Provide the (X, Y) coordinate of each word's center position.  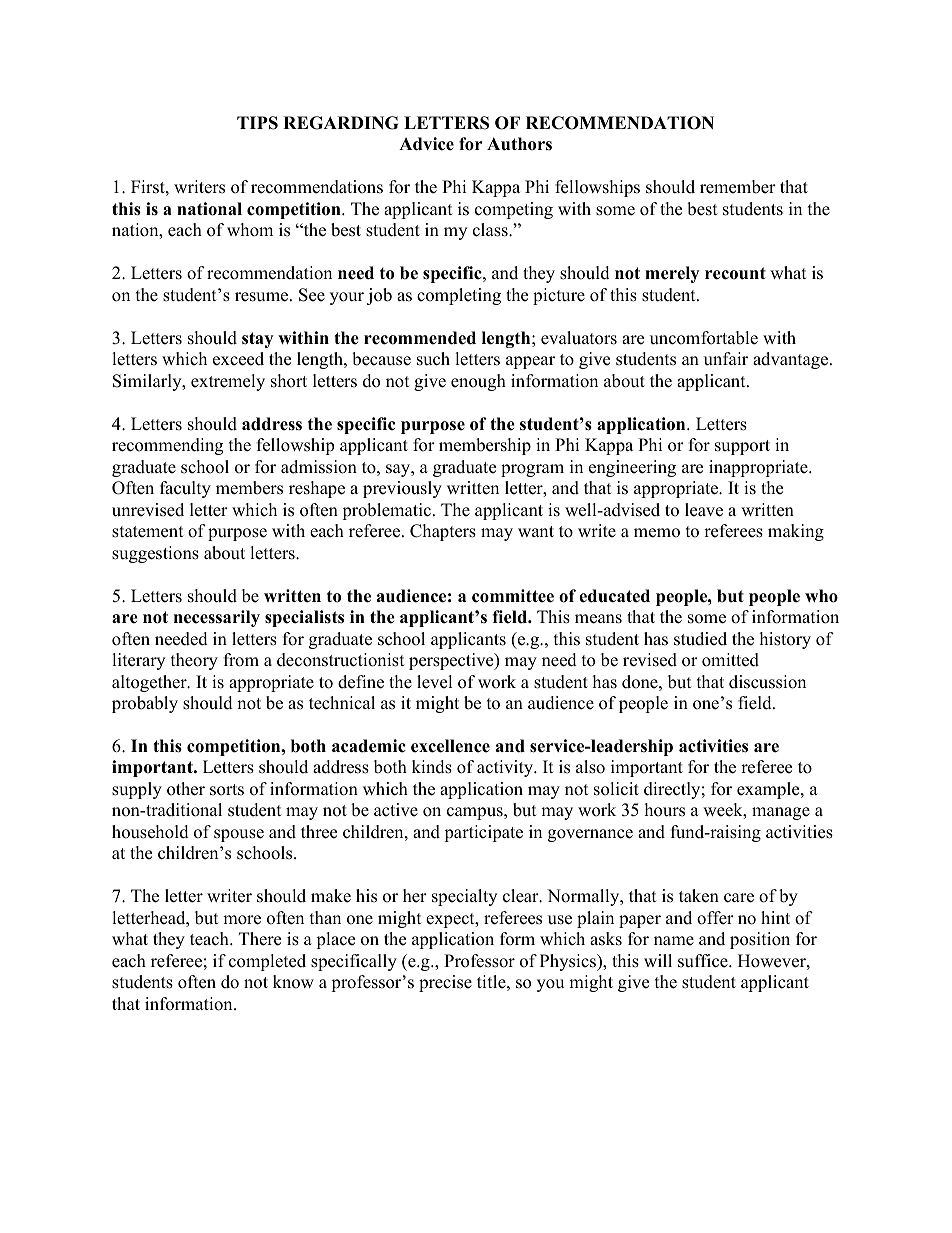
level (435, 682)
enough (478, 382)
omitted (730, 660)
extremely (228, 382)
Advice (426, 144)
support (742, 447)
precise (445, 983)
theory (194, 661)
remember (738, 187)
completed (267, 962)
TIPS (257, 123)
